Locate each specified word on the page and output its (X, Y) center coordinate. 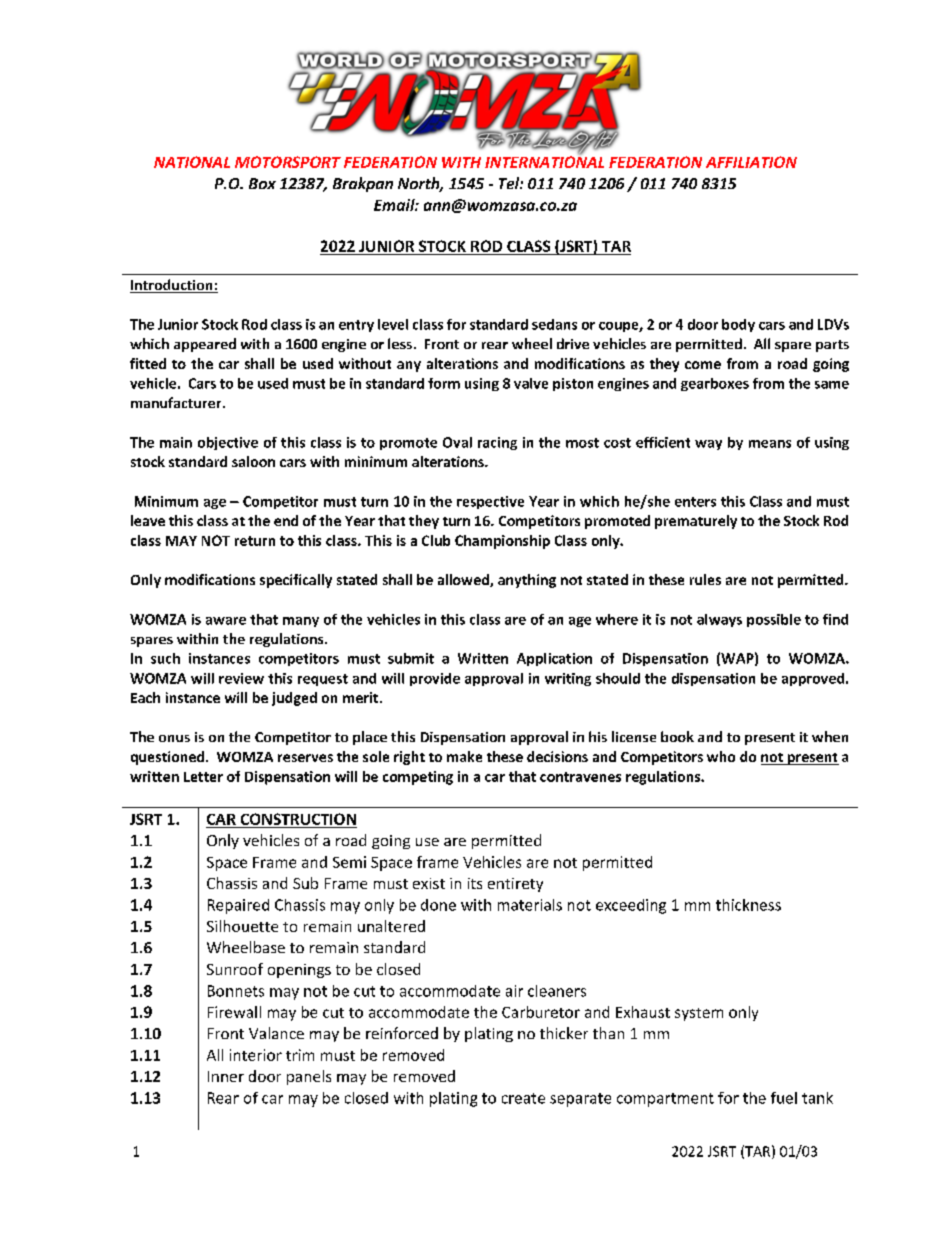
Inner (226, 1076)
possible (774, 620)
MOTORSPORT (288, 162)
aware (226, 621)
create (523, 1098)
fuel (784, 1098)
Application (554, 659)
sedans (554, 324)
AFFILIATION (751, 162)
